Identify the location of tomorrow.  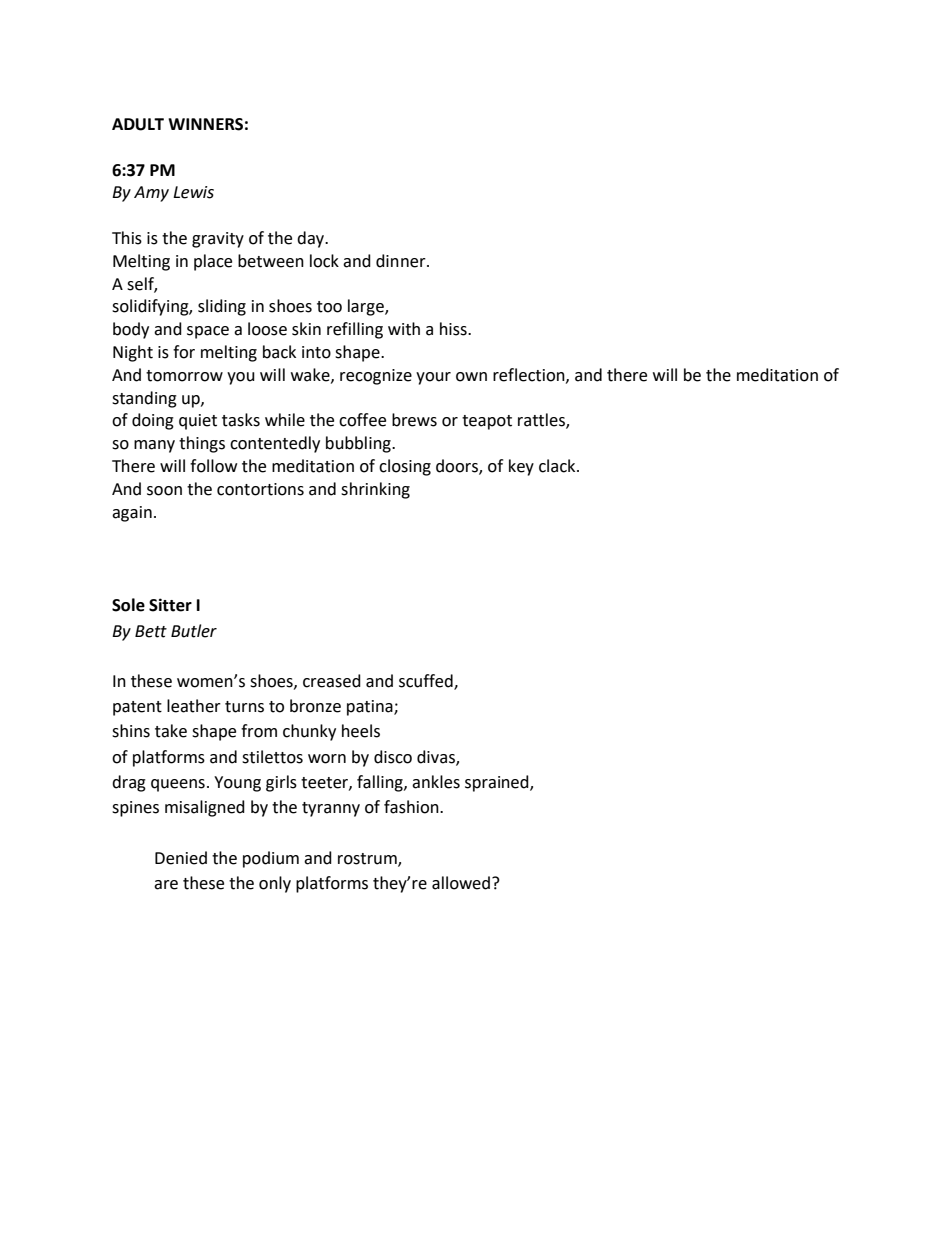
(184, 376).
